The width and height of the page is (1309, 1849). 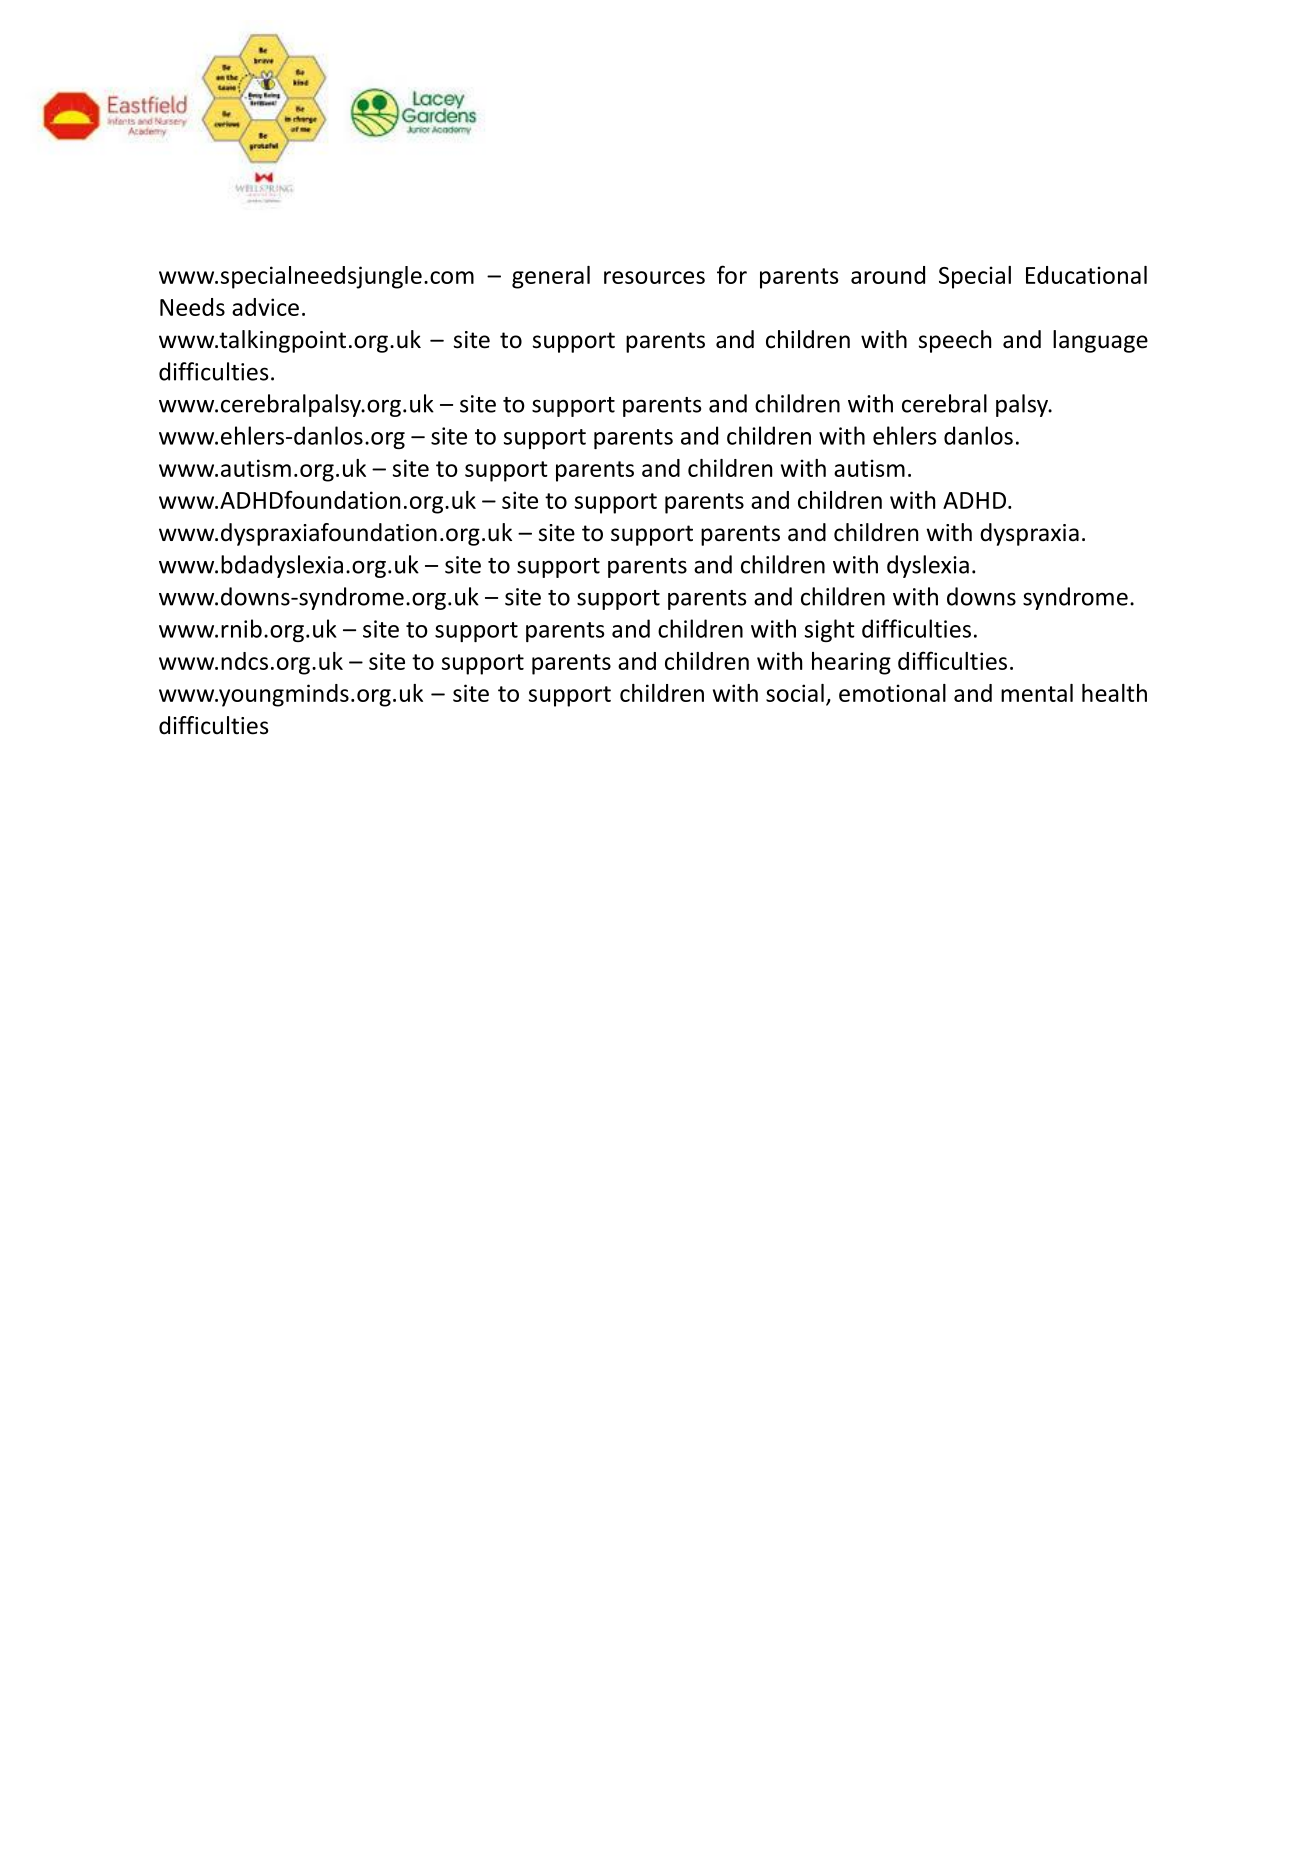 What do you see at coordinates (955, 341) in the page?
I see `speech` at bounding box center [955, 341].
